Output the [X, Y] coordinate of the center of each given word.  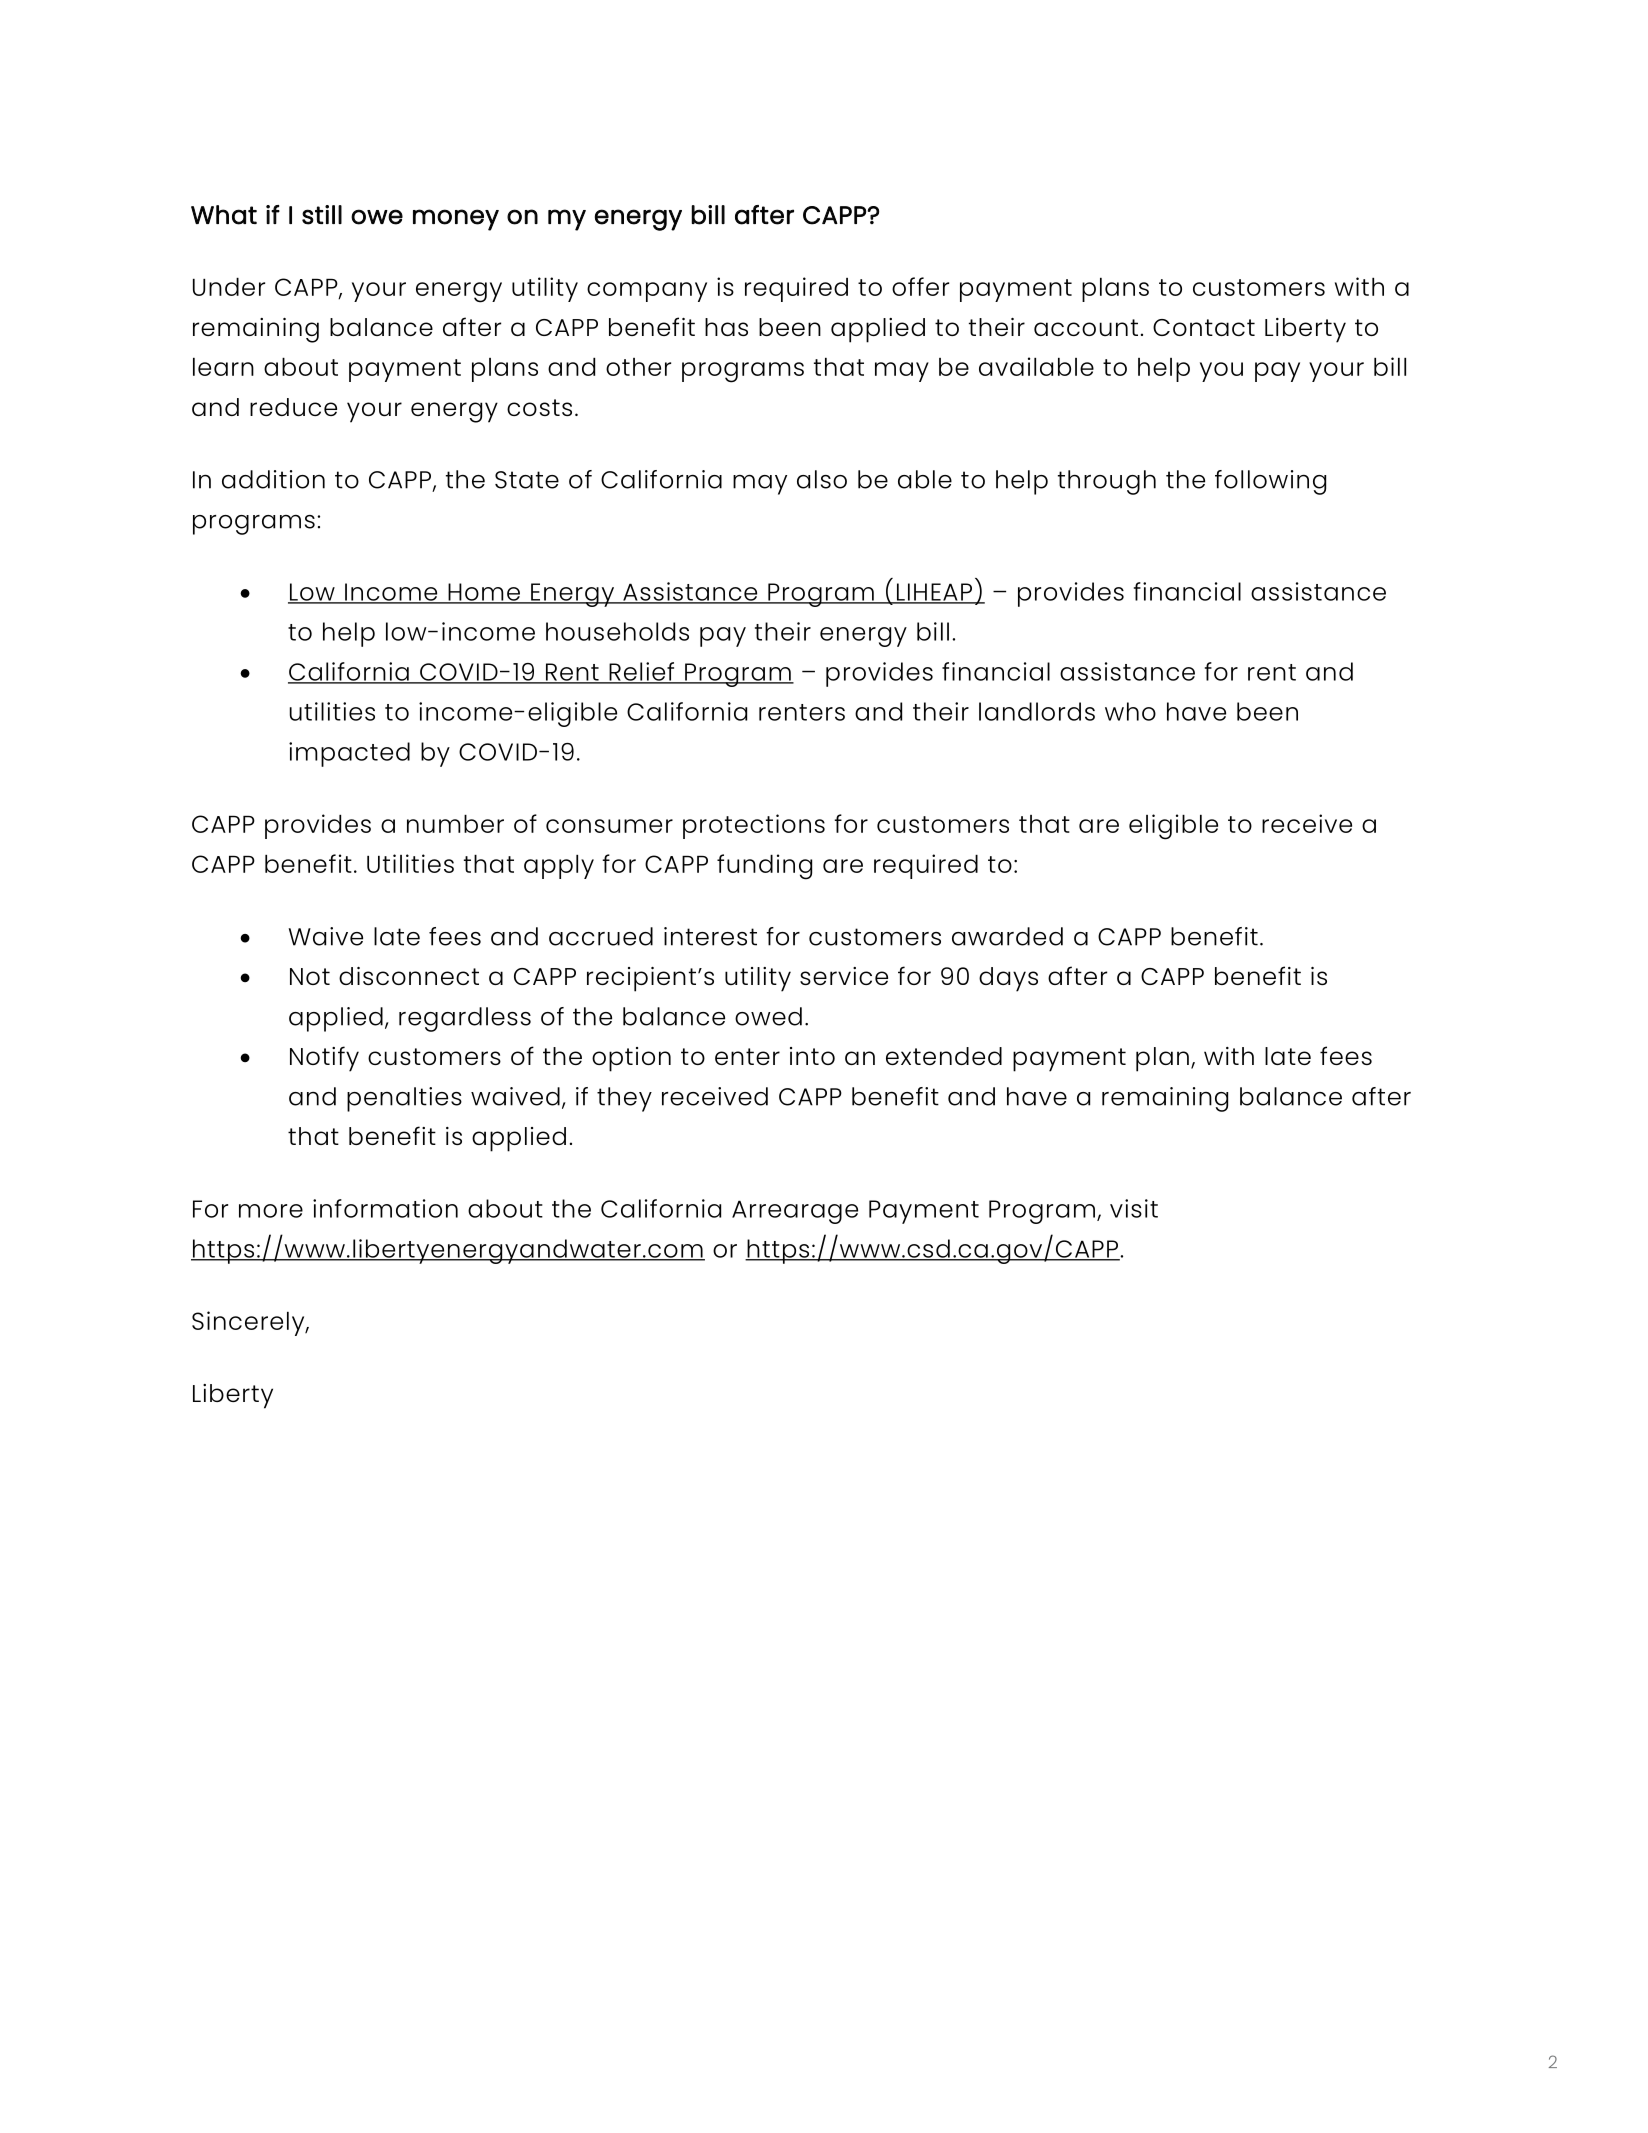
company [647, 292]
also [822, 479]
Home [484, 593]
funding [764, 867]
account [1086, 327]
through [1107, 482]
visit [1134, 1208]
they [624, 1099]
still [322, 215]
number [455, 824]
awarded [1007, 936]
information [385, 1208]
